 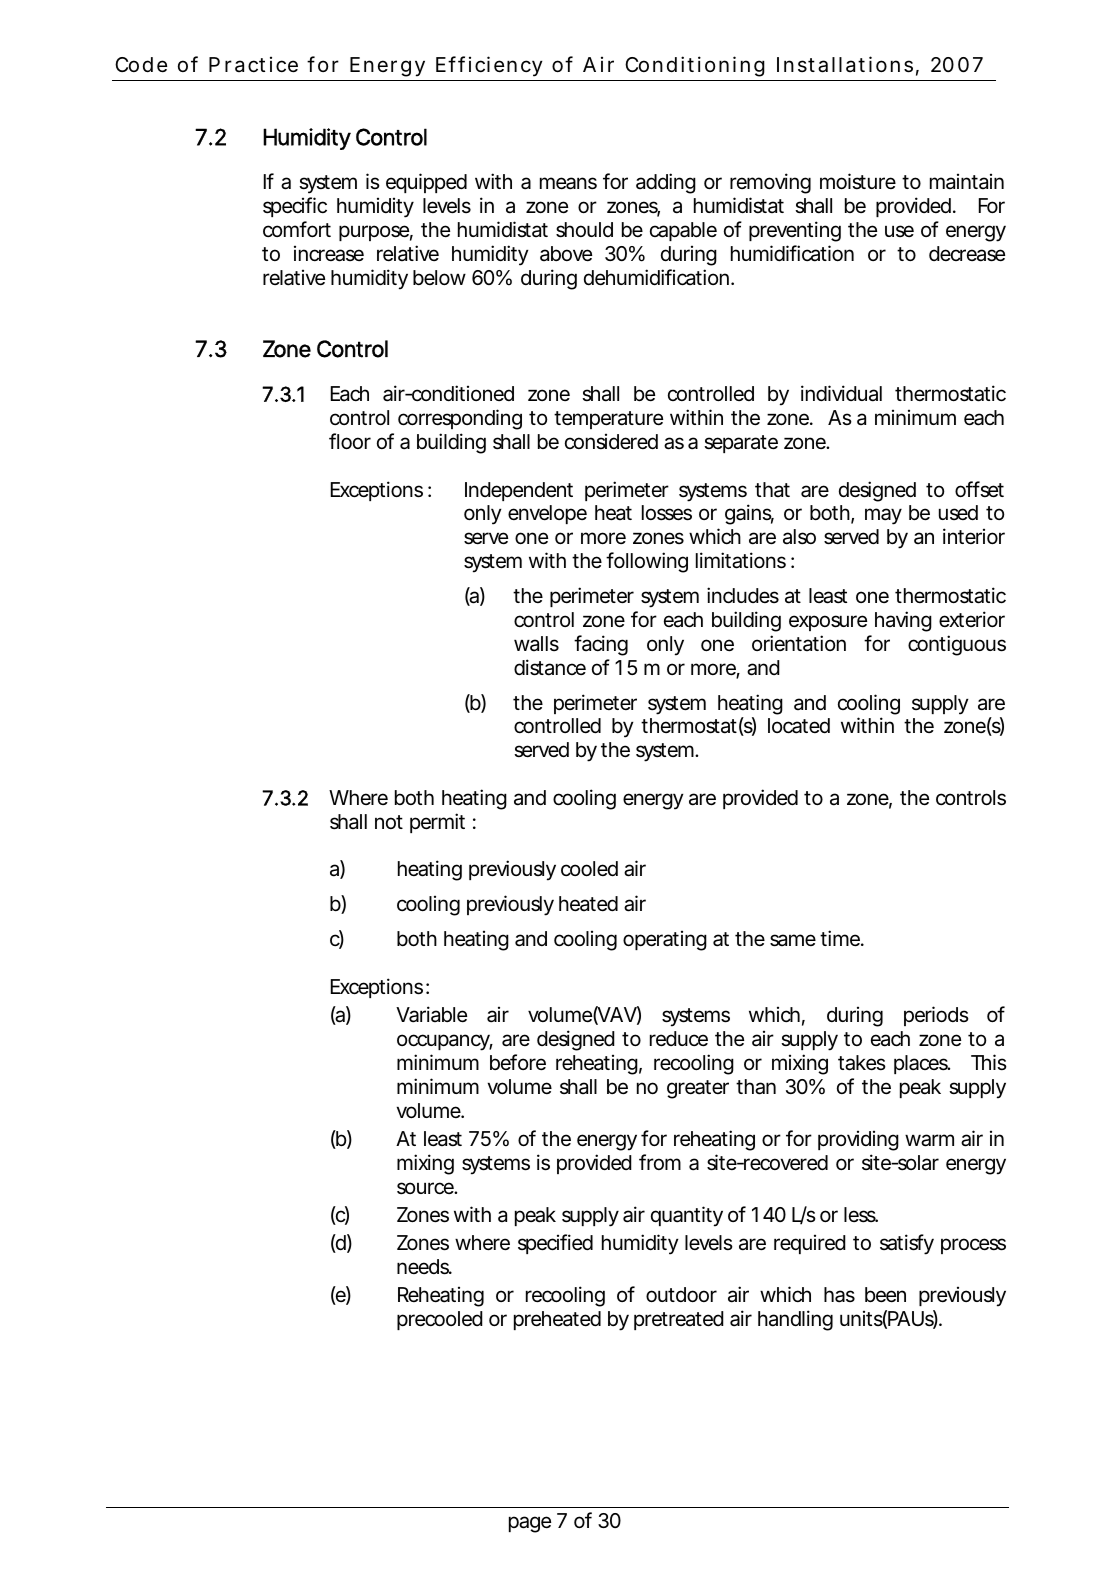 What do you see at coordinates (681, 1294) in the image?
I see `outdoor` at bounding box center [681, 1294].
